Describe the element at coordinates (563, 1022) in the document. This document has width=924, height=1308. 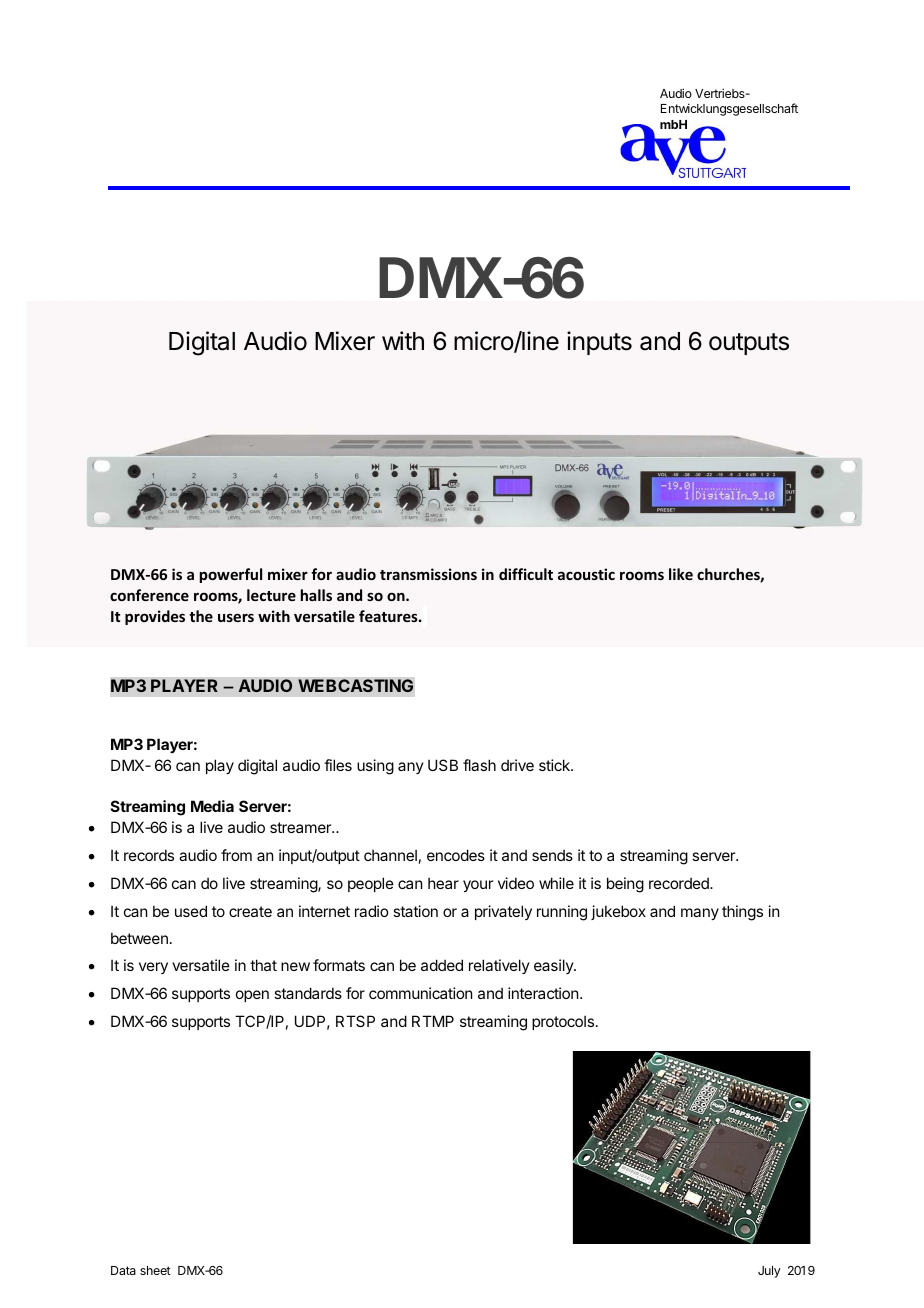
I see `protocols` at that location.
